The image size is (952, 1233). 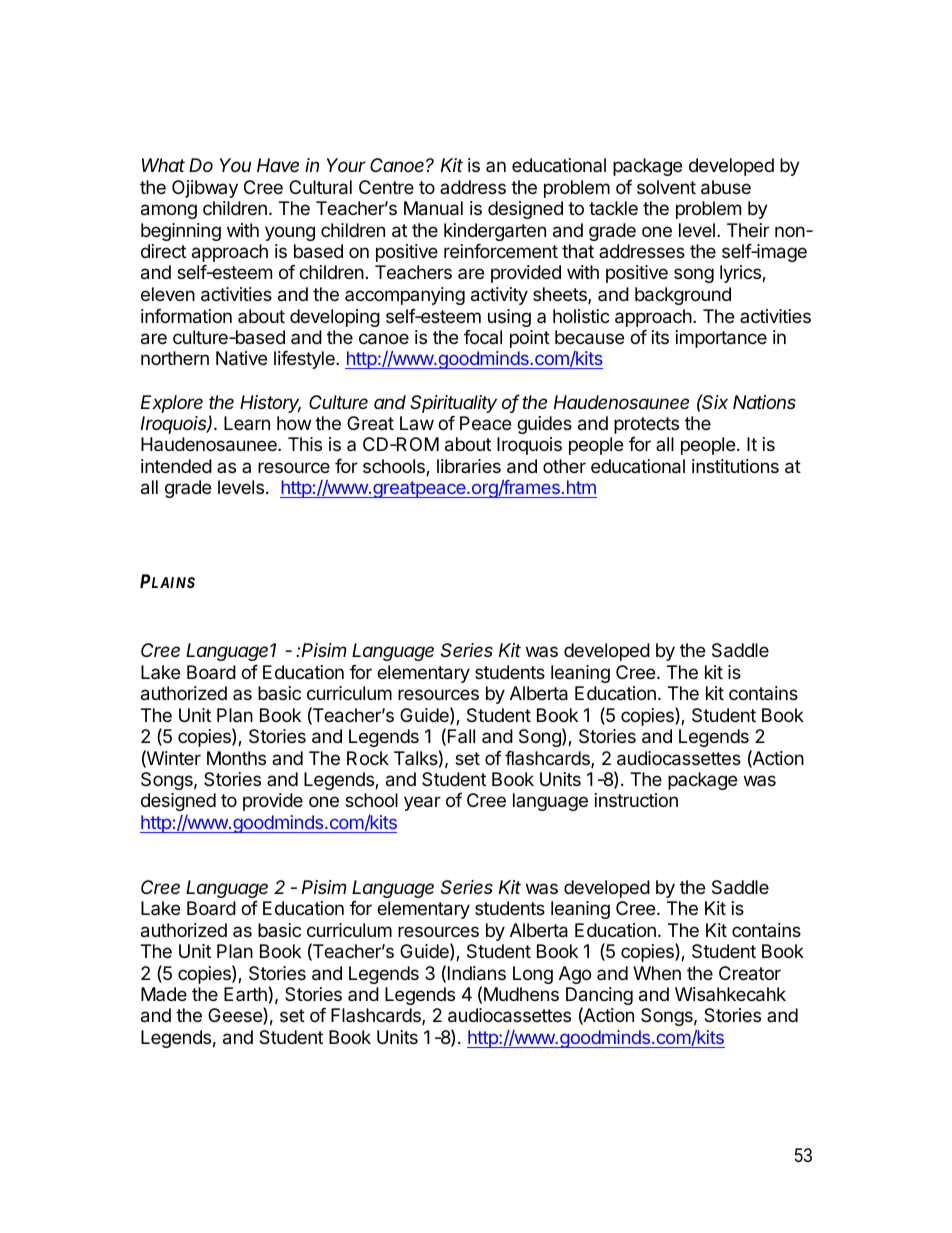 What do you see at coordinates (241, 358) in the screenshot?
I see `Native` at bounding box center [241, 358].
